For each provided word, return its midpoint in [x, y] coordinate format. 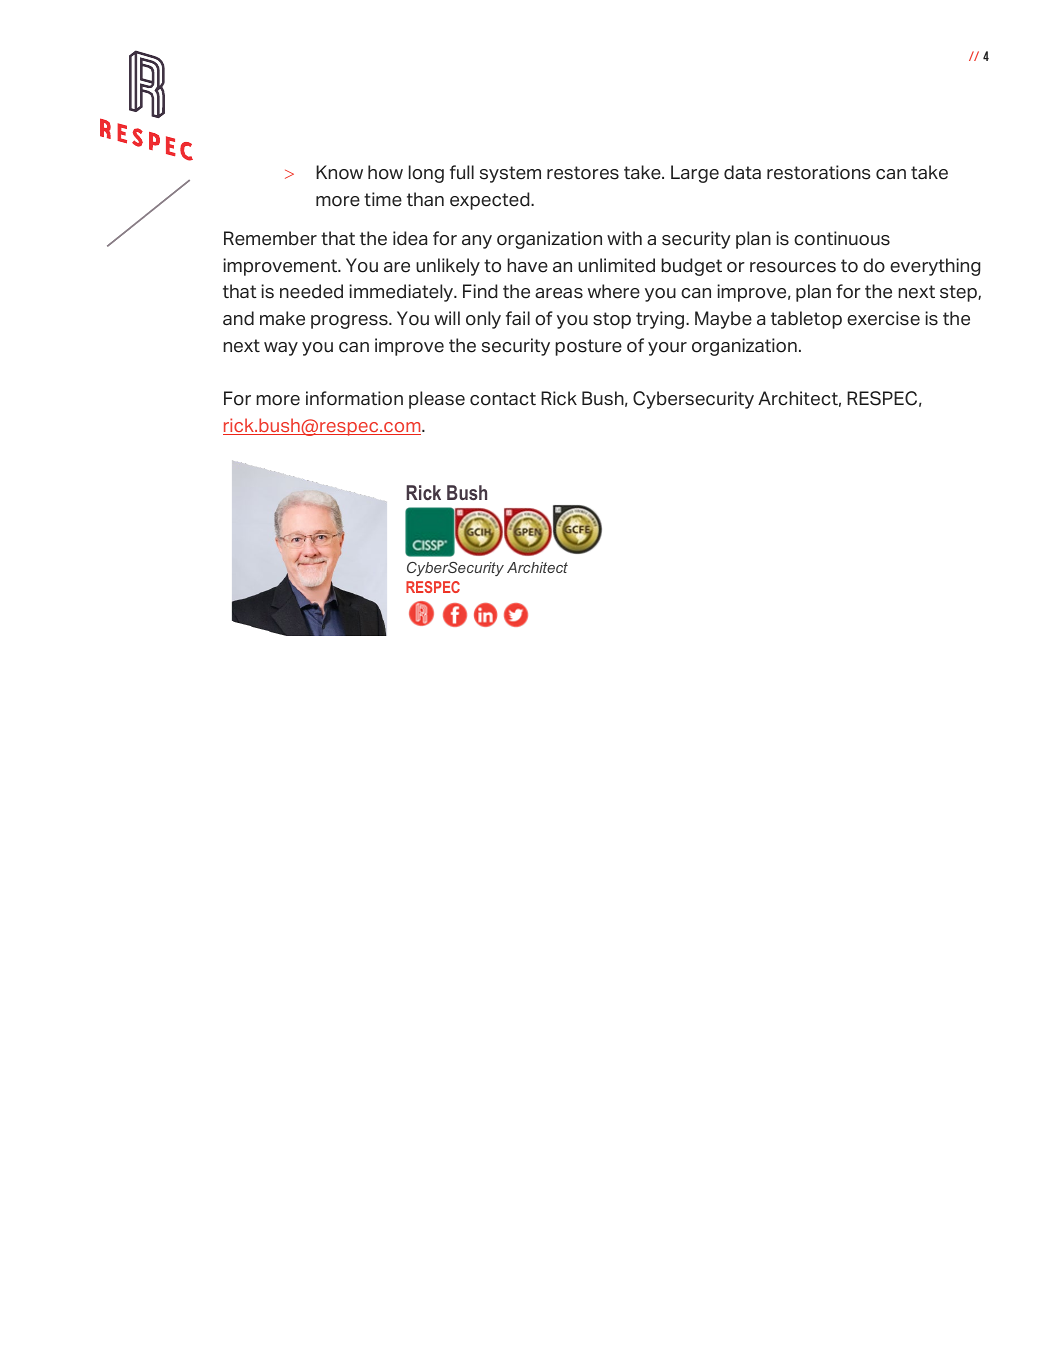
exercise [883, 318]
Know [339, 172]
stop [612, 320]
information [354, 398]
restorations [819, 172]
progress [350, 322]
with [624, 238]
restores [583, 173]
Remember [270, 238]
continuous [842, 238]
